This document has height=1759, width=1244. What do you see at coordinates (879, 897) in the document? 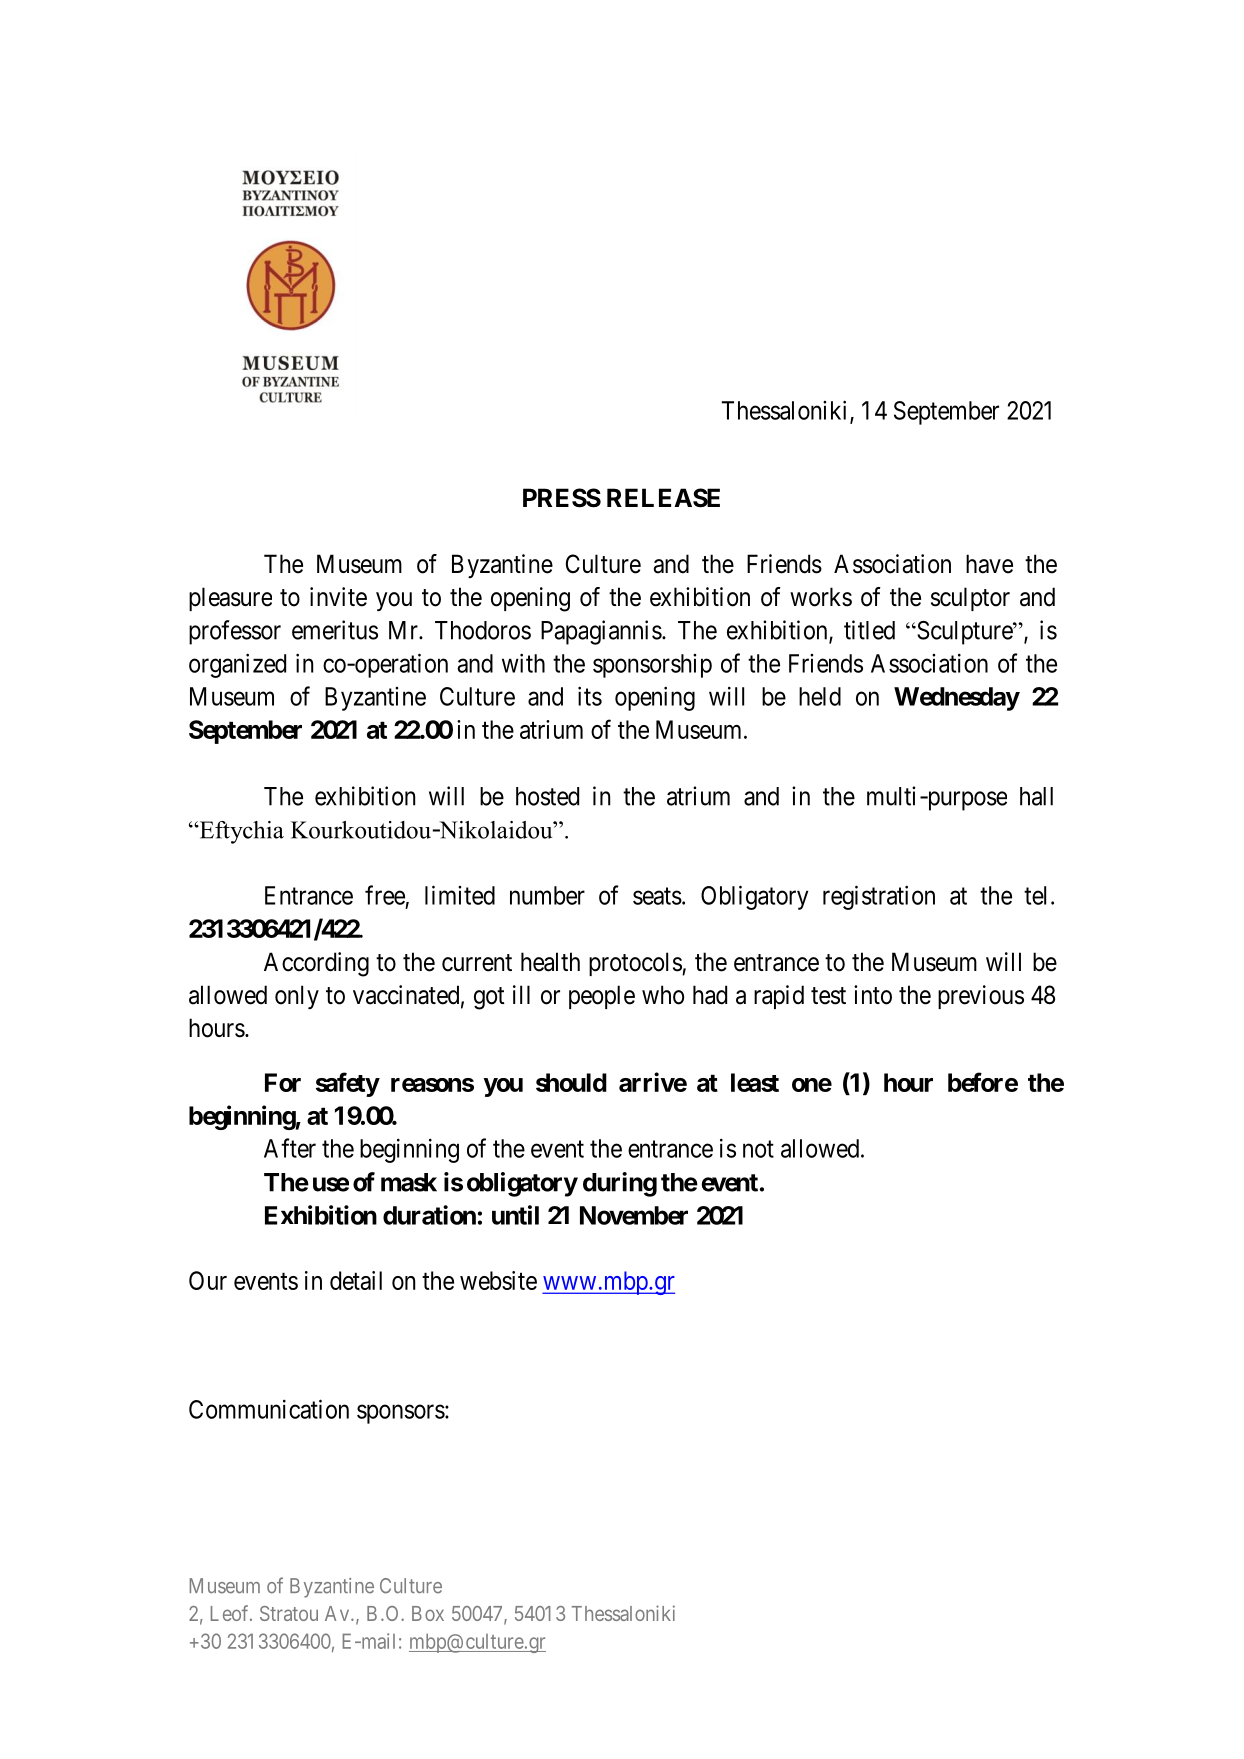
I see `registration` at bounding box center [879, 897].
